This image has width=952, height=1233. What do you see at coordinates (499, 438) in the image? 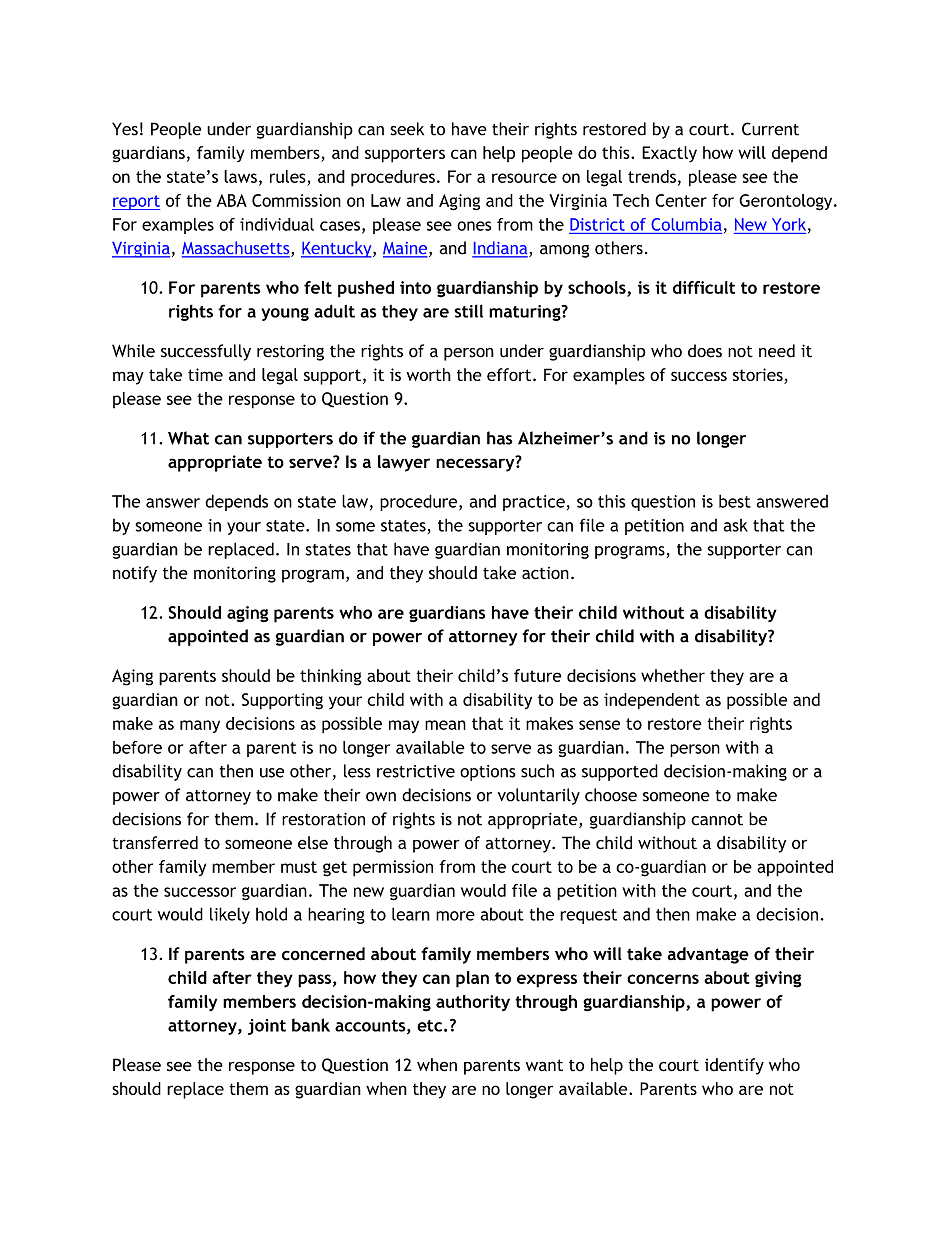
I see `has` at bounding box center [499, 438].
